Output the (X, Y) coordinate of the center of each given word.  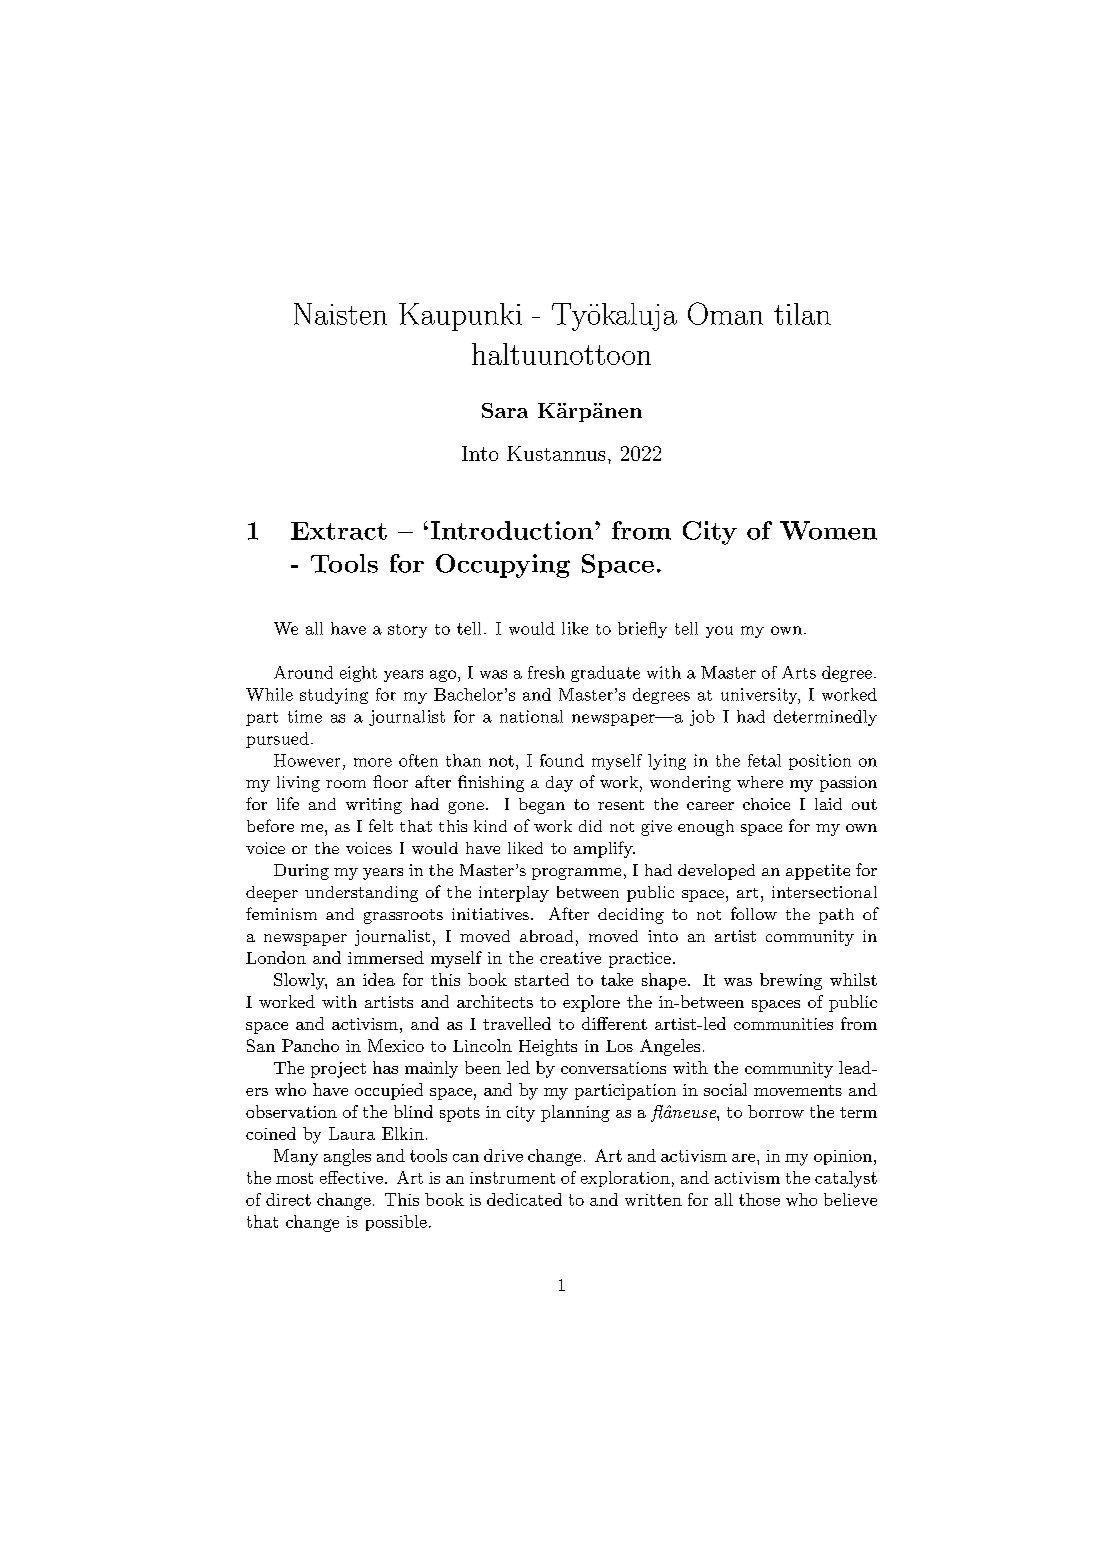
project (338, 1070)
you (719, 632)
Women (828, 530)
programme (576, 874)
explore (591, 1003)
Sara (505, 410)
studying (334, 696)
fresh (546, 672)
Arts (799, 672)
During (301, 872)
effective (351, 1177)
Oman (725, 313)
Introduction (512, 530)
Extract (339, 531)
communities (783, 1024)
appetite (818, 872)
